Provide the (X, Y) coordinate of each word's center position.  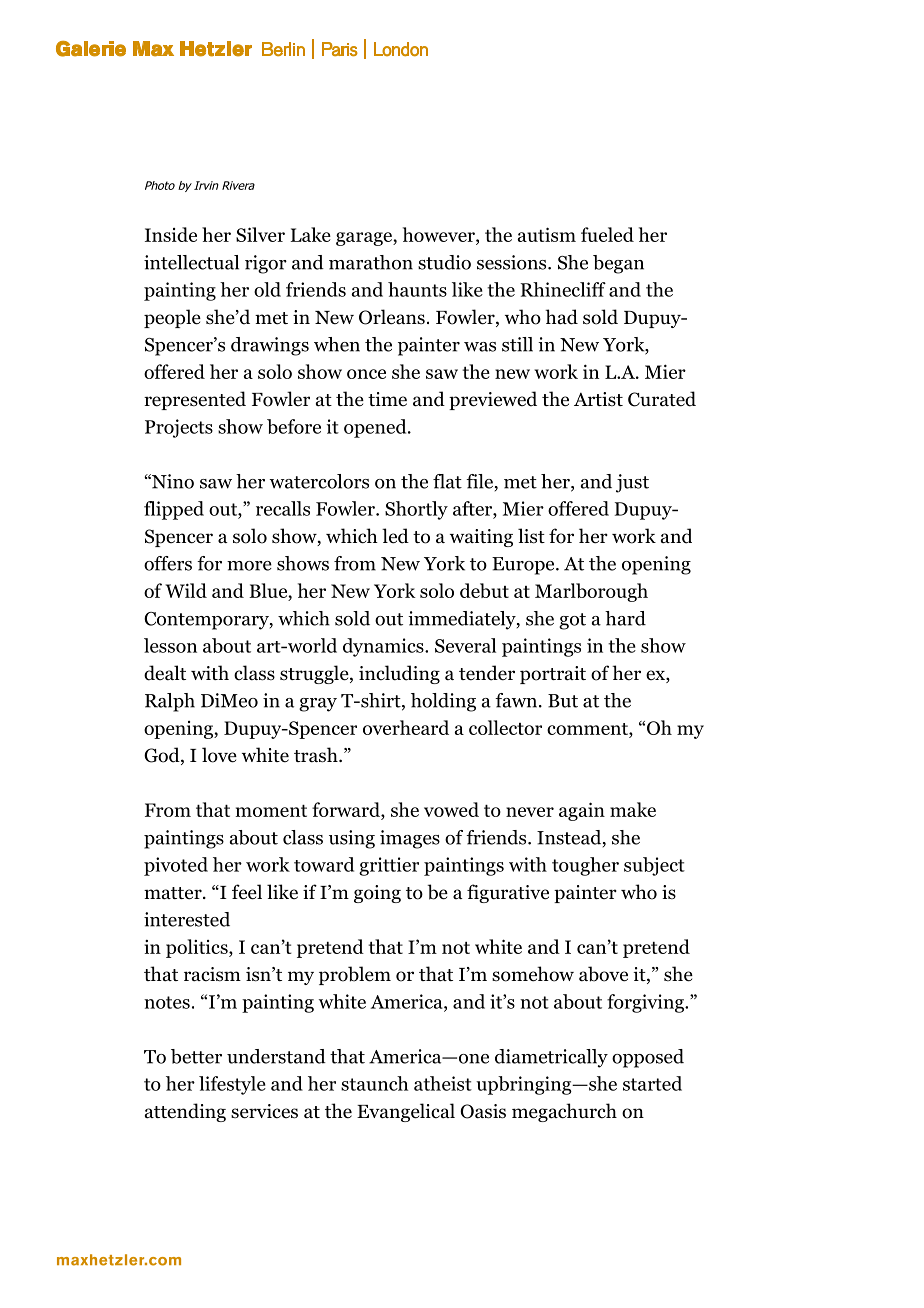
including (399, 674)
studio (444, 262)
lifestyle (232, 1085)
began (618, 264)
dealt (165, 673)
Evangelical (406, 1112)
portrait (553, 675)
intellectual (191, 262)
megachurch (564, 1112)
